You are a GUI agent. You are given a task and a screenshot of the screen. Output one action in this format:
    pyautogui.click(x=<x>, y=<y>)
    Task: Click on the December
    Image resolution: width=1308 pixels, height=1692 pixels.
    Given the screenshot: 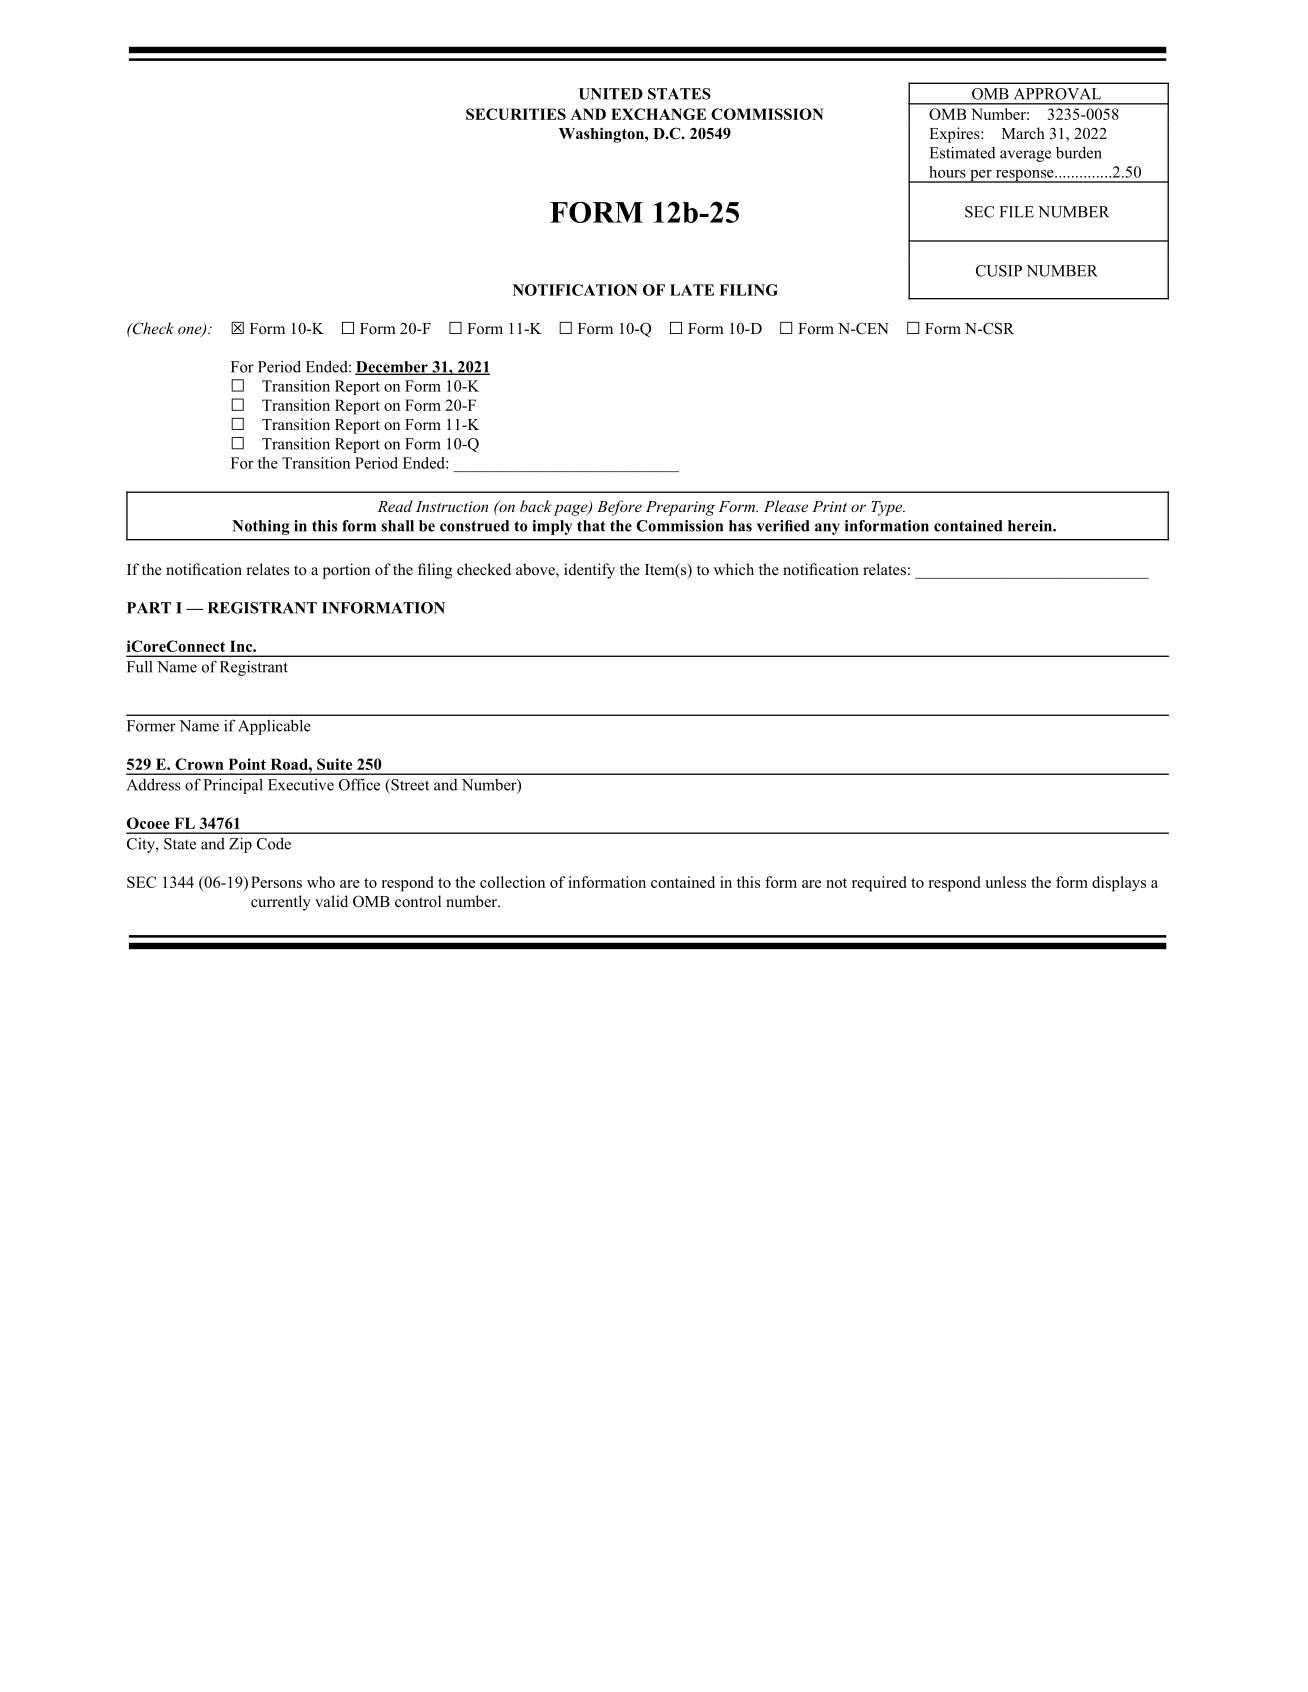 What is the action you would take?
    pyautogui.click(x=392, y=368)
